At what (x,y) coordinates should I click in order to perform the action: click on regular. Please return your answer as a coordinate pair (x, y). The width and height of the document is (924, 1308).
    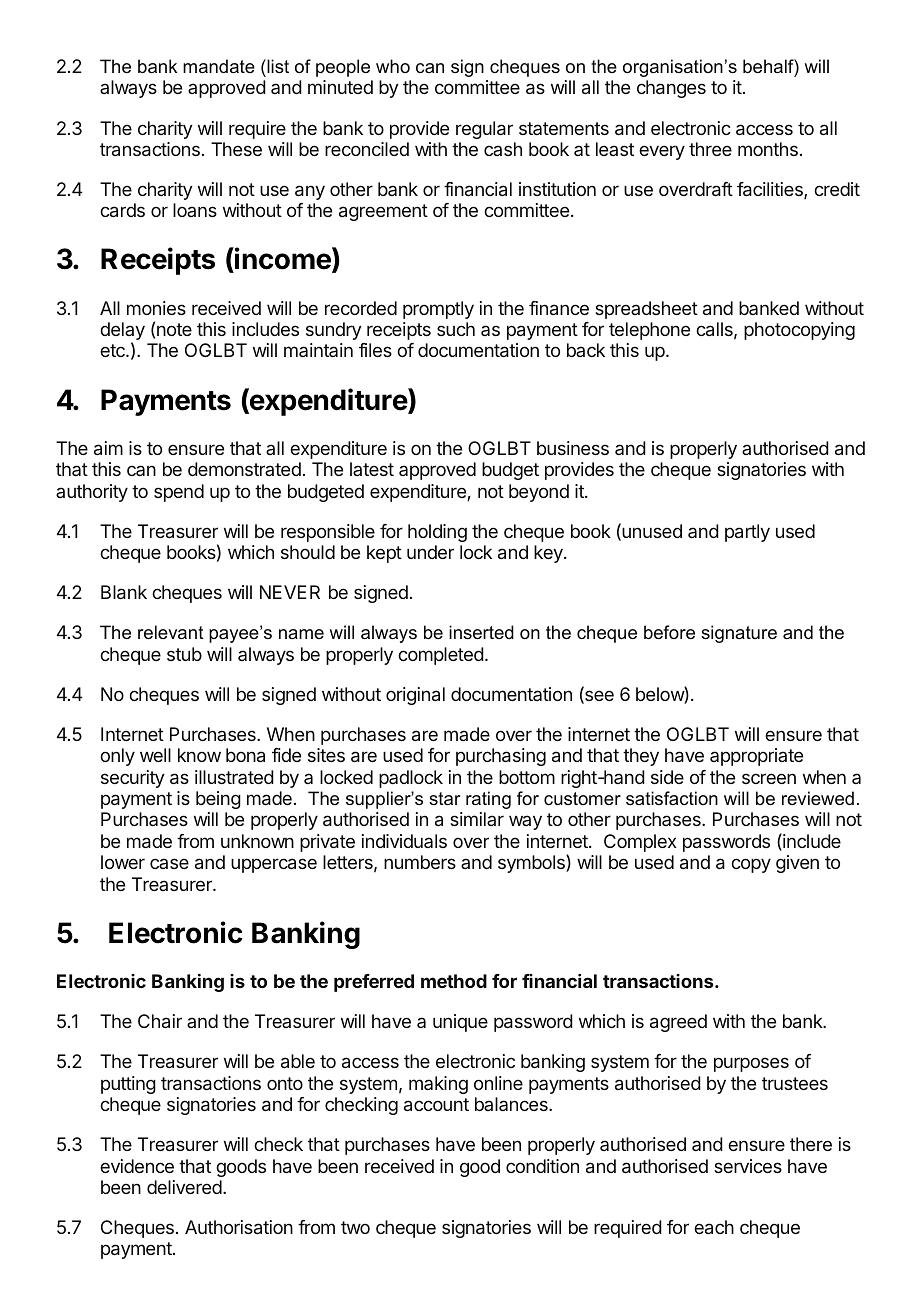
    Looking at the image, I should click on (484, 130).
